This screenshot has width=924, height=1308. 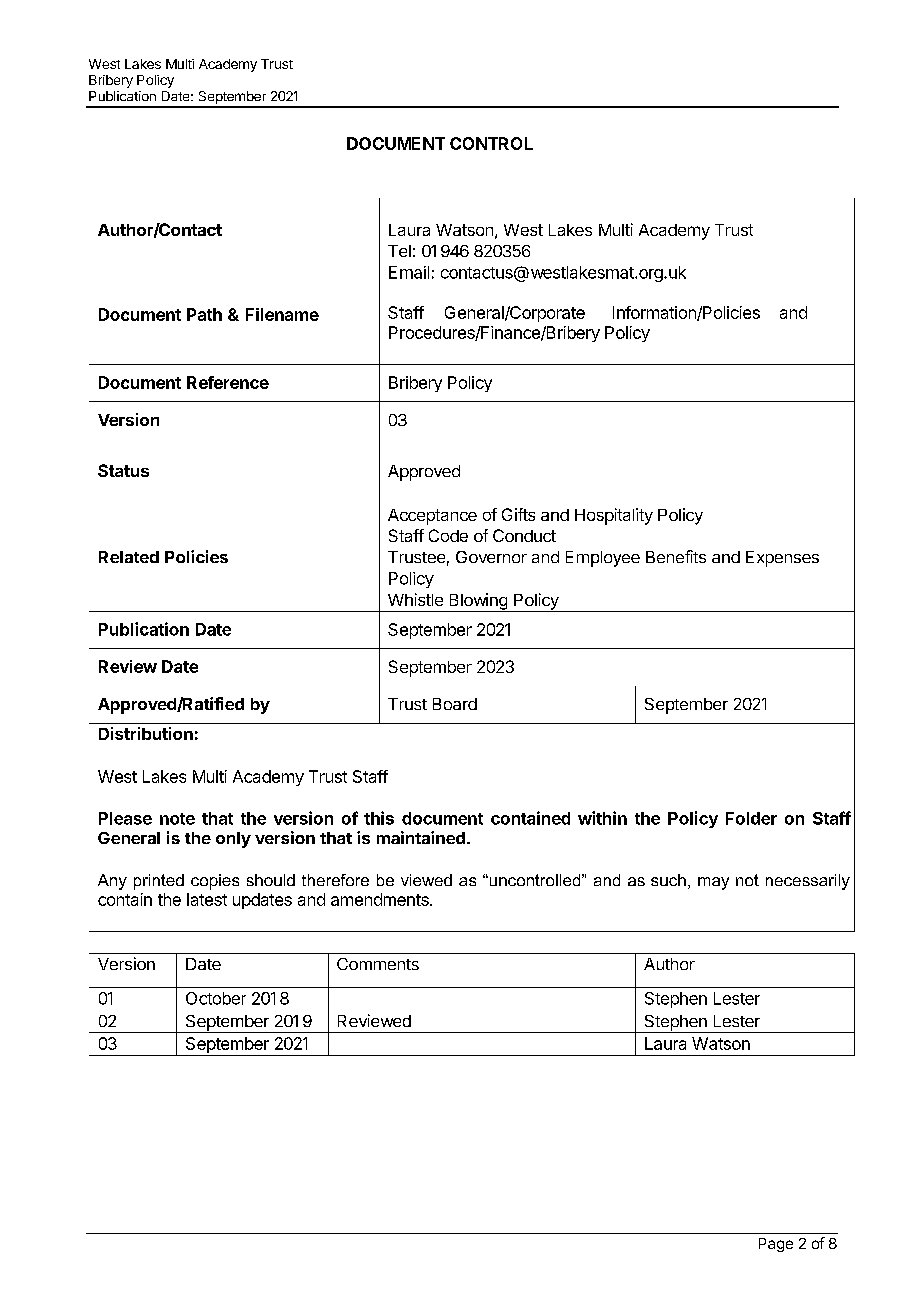 What do you see at coordinates (207, 899) in the screenshot?
I see `latest` at bounding box center [207, 899].
